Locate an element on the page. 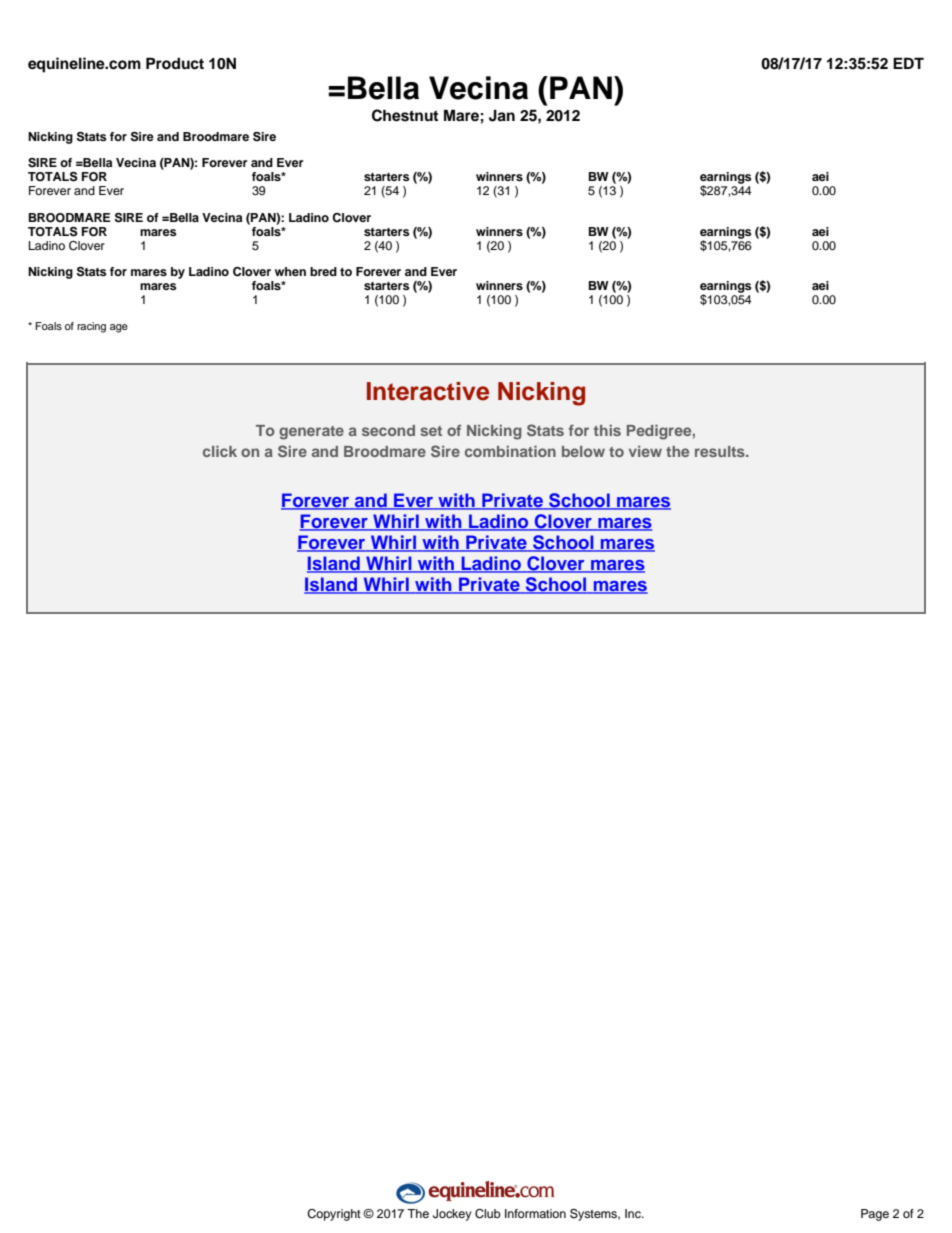 Image resolution: width=952 pixels, height=1233 pixels. results is located at coordinates (721, 451).
